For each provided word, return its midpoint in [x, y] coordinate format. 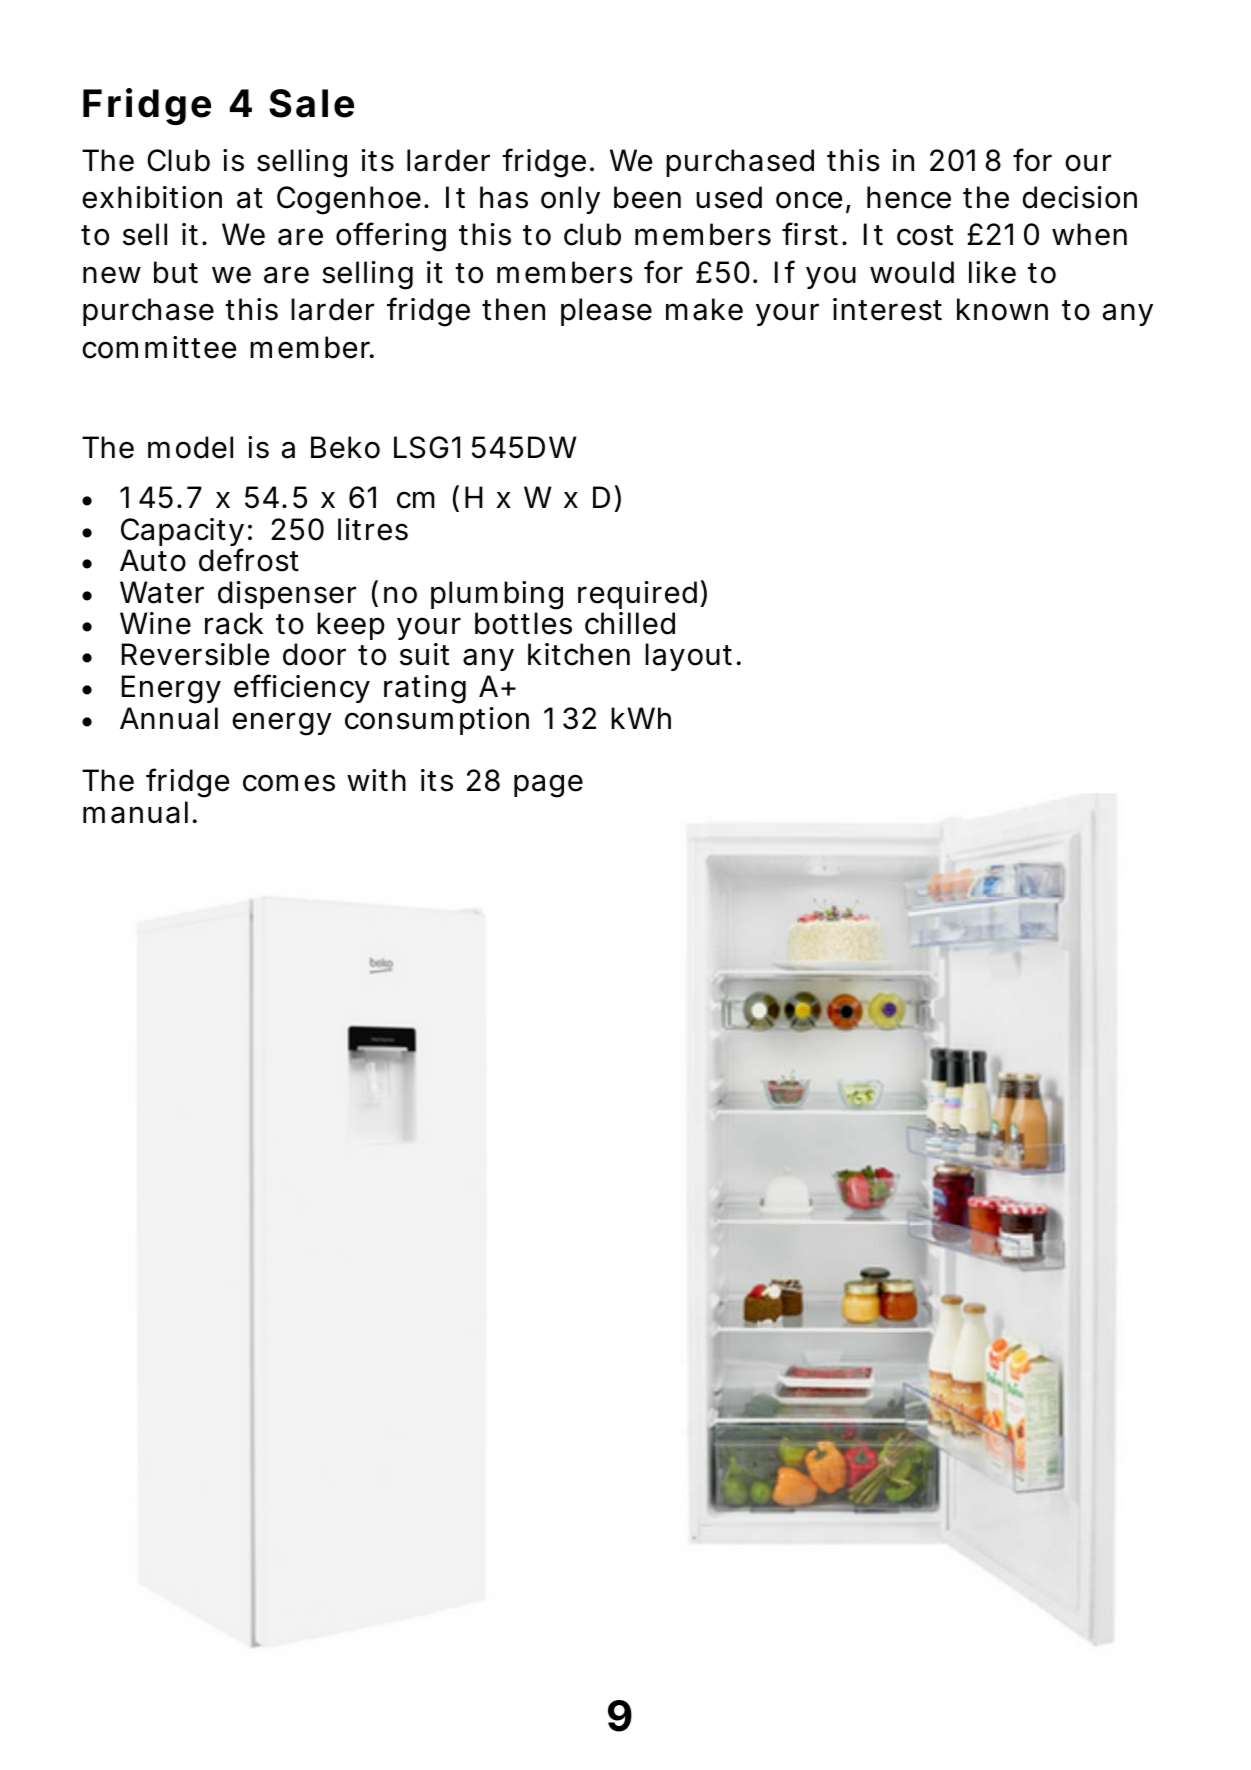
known [1002, 309]
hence [909, 197]
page [548, 786]
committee [159, 347]
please [606, 312]
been [647, 197]
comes [289, 783]
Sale [311, 103]
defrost [249, 560]
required [637, 595]
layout [688, 657]
